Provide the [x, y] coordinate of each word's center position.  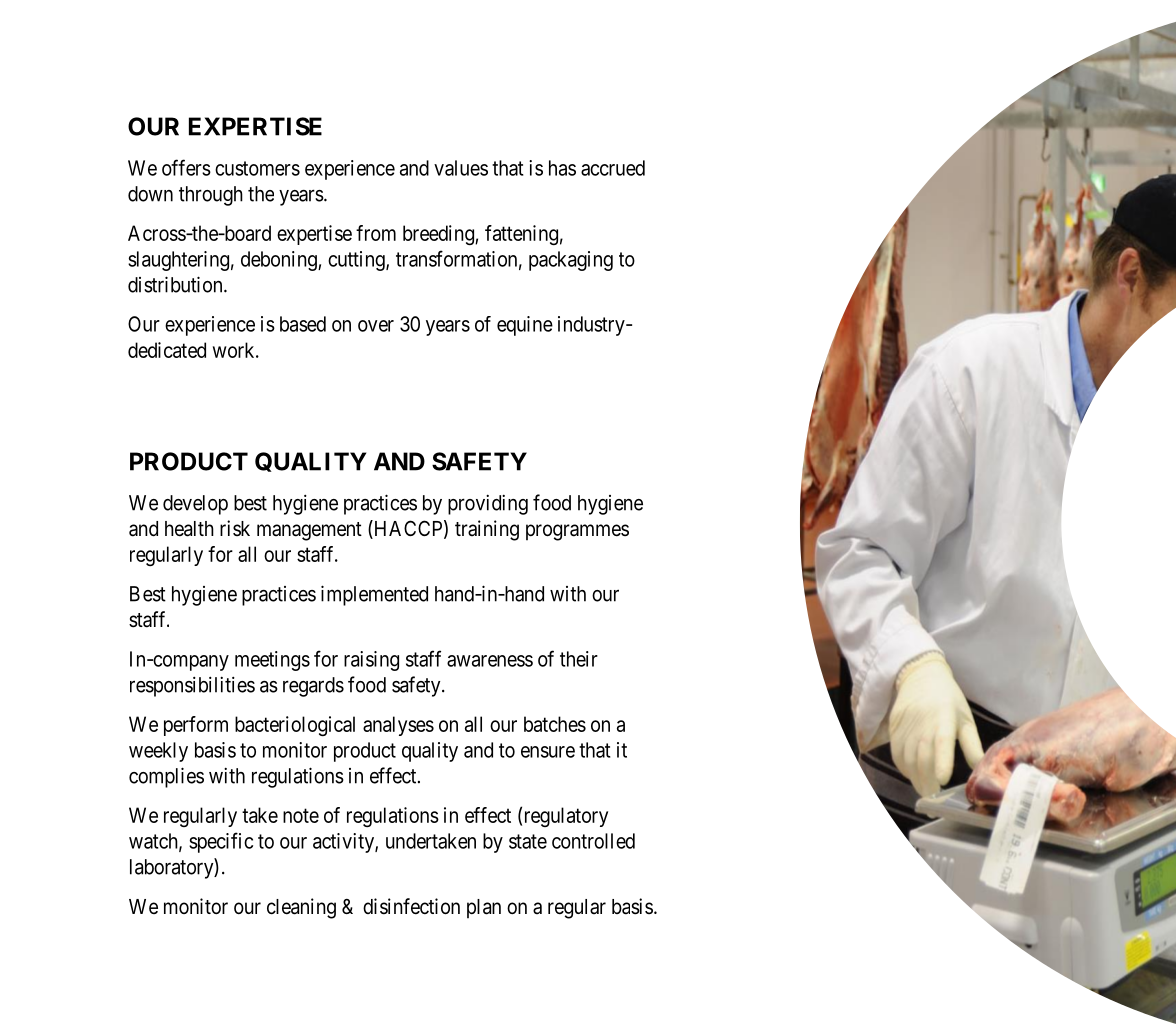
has [562, 168]
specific [221, 842]
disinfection [411, 906]
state [528, 841]
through [211, 196]
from [376, 233]
